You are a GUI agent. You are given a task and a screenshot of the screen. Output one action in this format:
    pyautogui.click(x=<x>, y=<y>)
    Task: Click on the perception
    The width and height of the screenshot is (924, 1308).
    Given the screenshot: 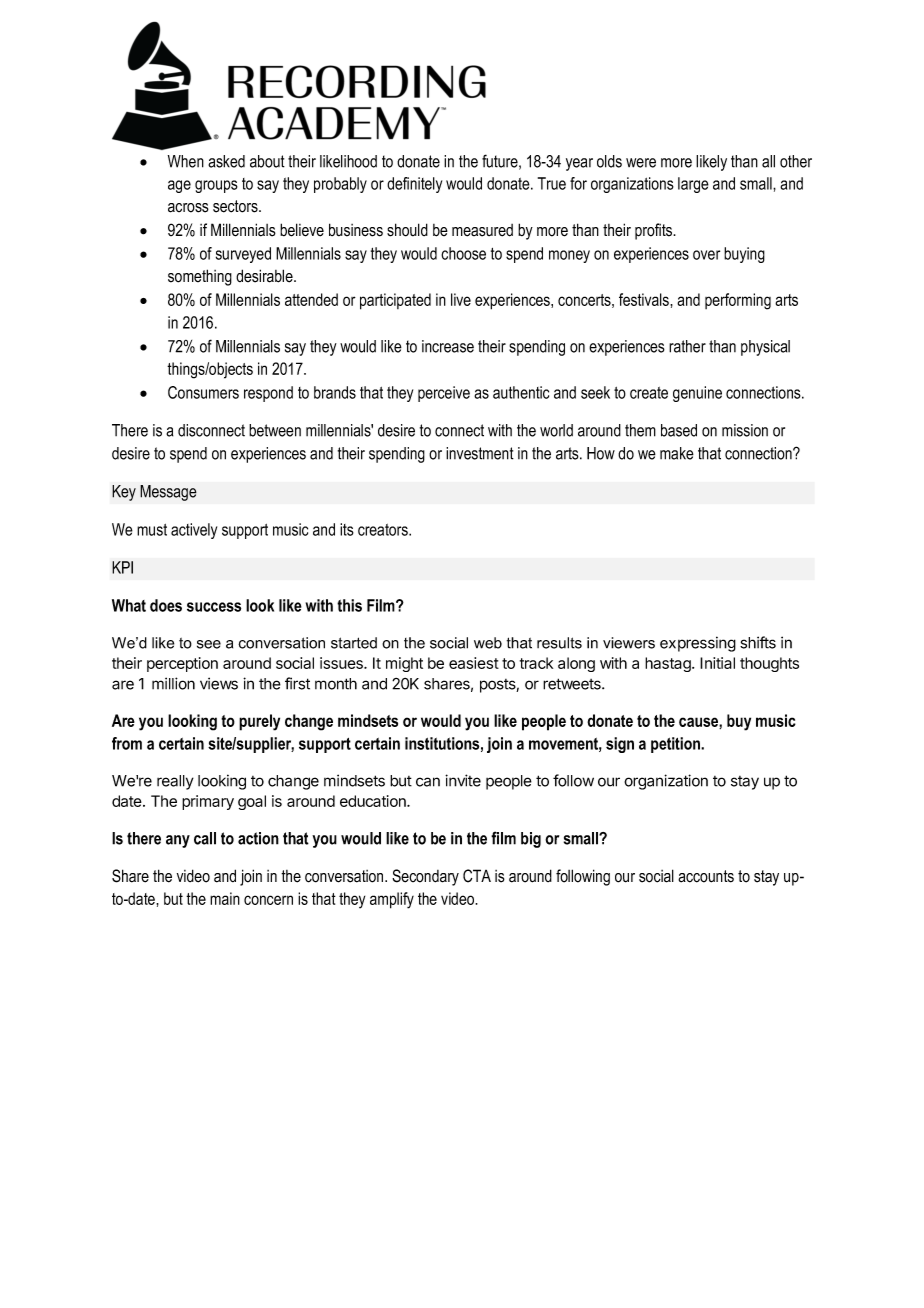 What is the action you would take?
    pyautogui.click(x=182, y=664)
